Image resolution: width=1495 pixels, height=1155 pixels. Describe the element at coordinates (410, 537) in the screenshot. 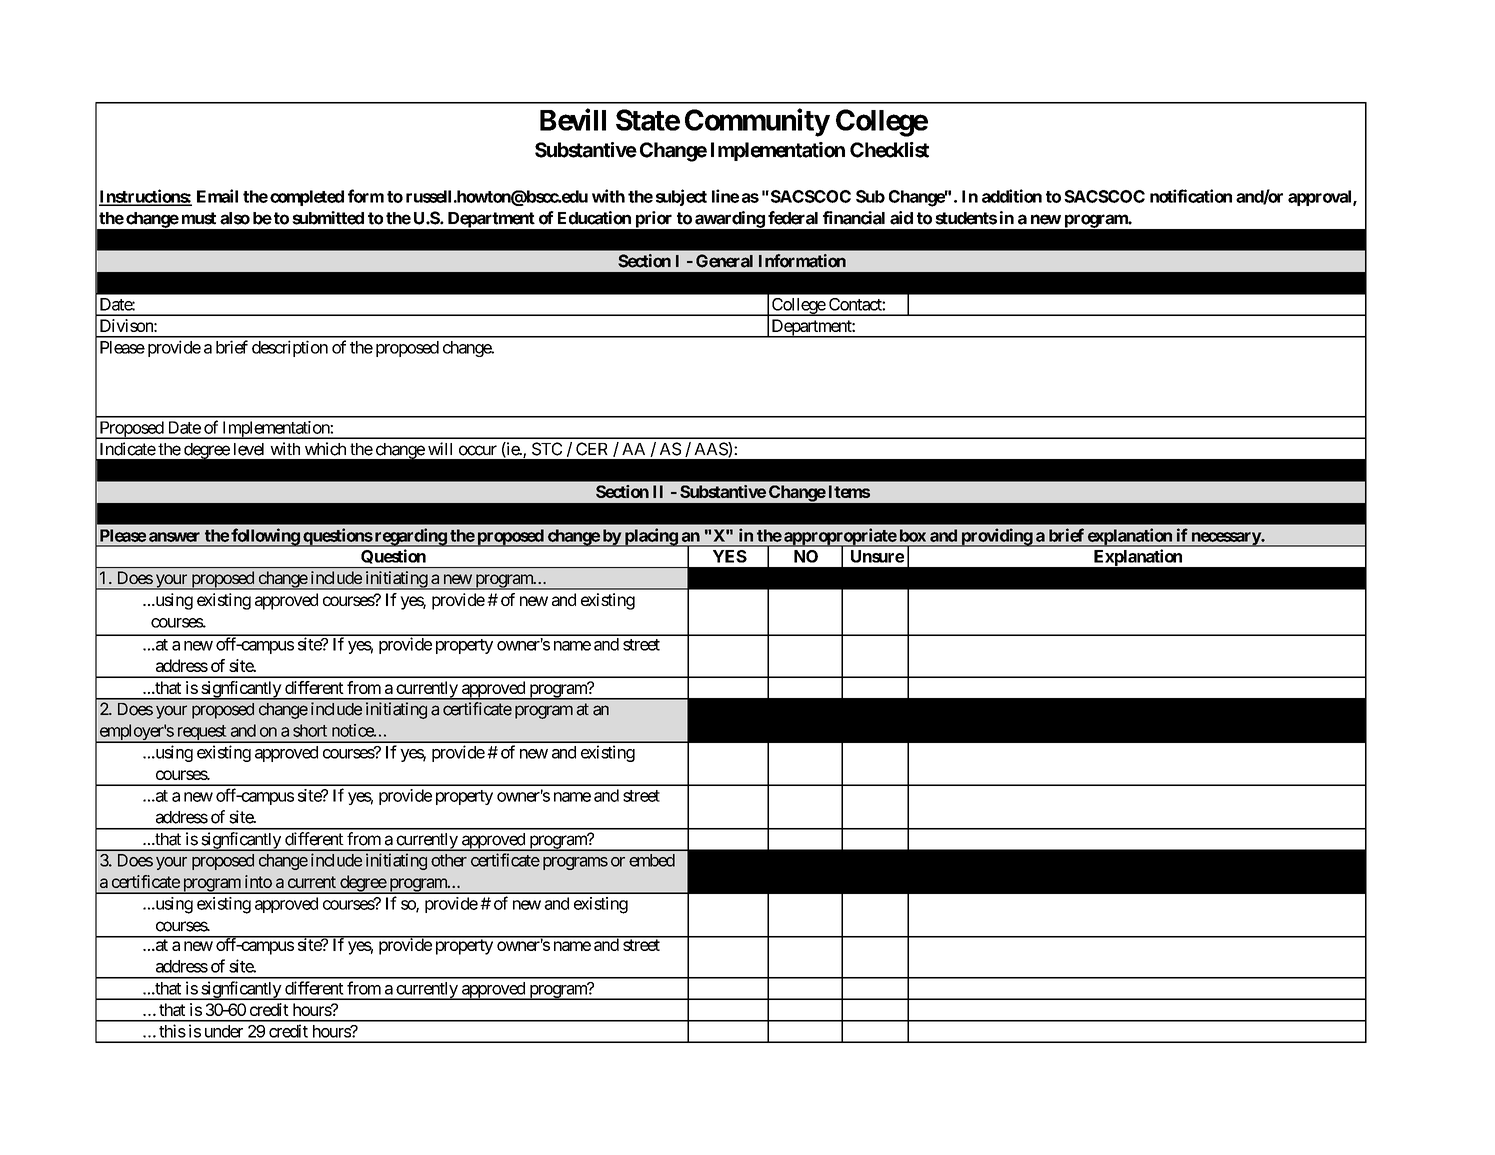

I see `regarding` at that location.
